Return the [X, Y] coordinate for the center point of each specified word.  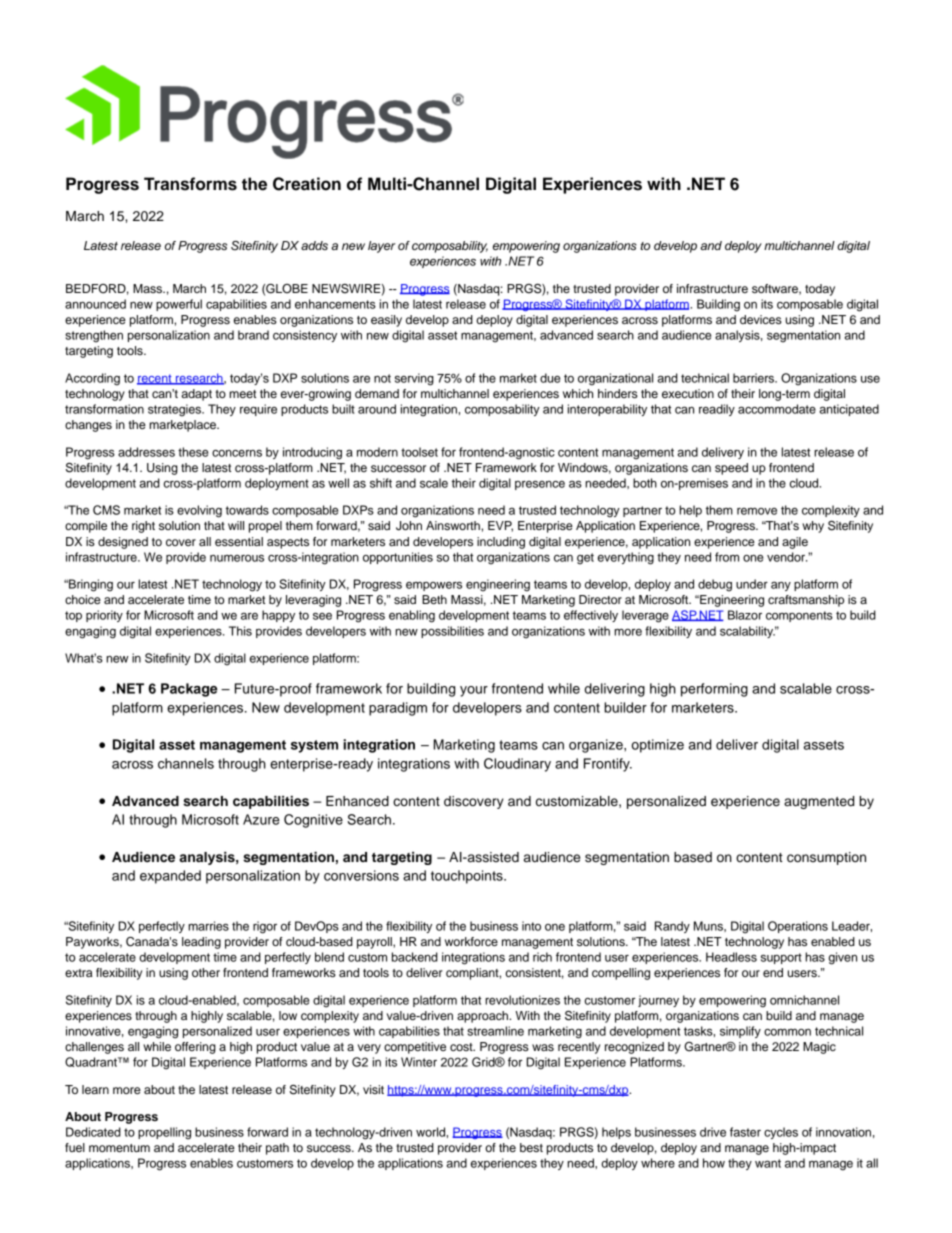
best [531, 1147]
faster [745, 1132]
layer [381, 247]
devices [761, 319]
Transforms [190, 184]
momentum [119, 1148]
